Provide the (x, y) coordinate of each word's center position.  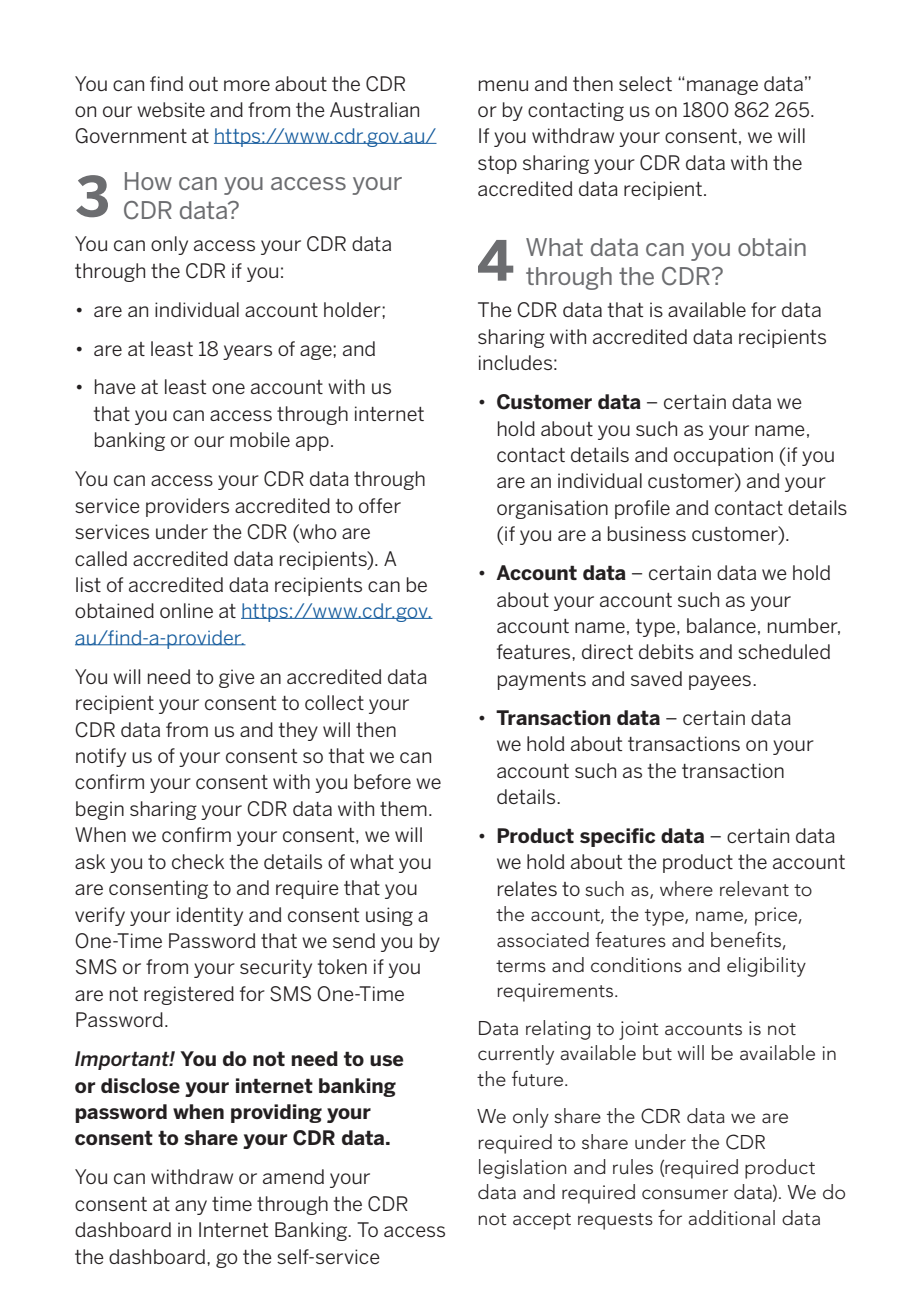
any (191, 1207)
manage (722, 87)
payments (542, 681)
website (171, 109)
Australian (374, 109)
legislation (523, 1169)
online (186, 610)
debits (666, 651)
